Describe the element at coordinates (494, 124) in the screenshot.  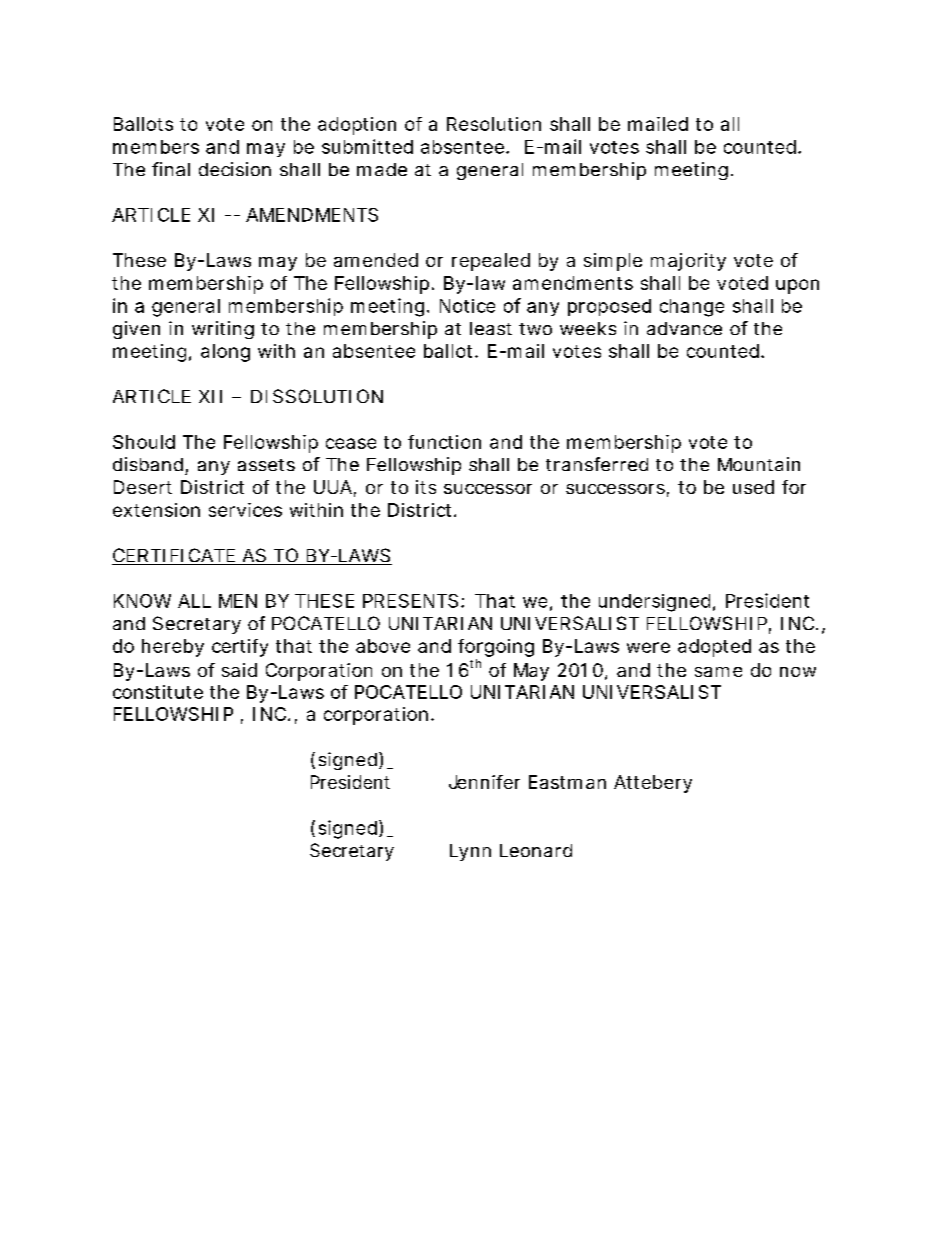
I see `Resolution` at that location.
